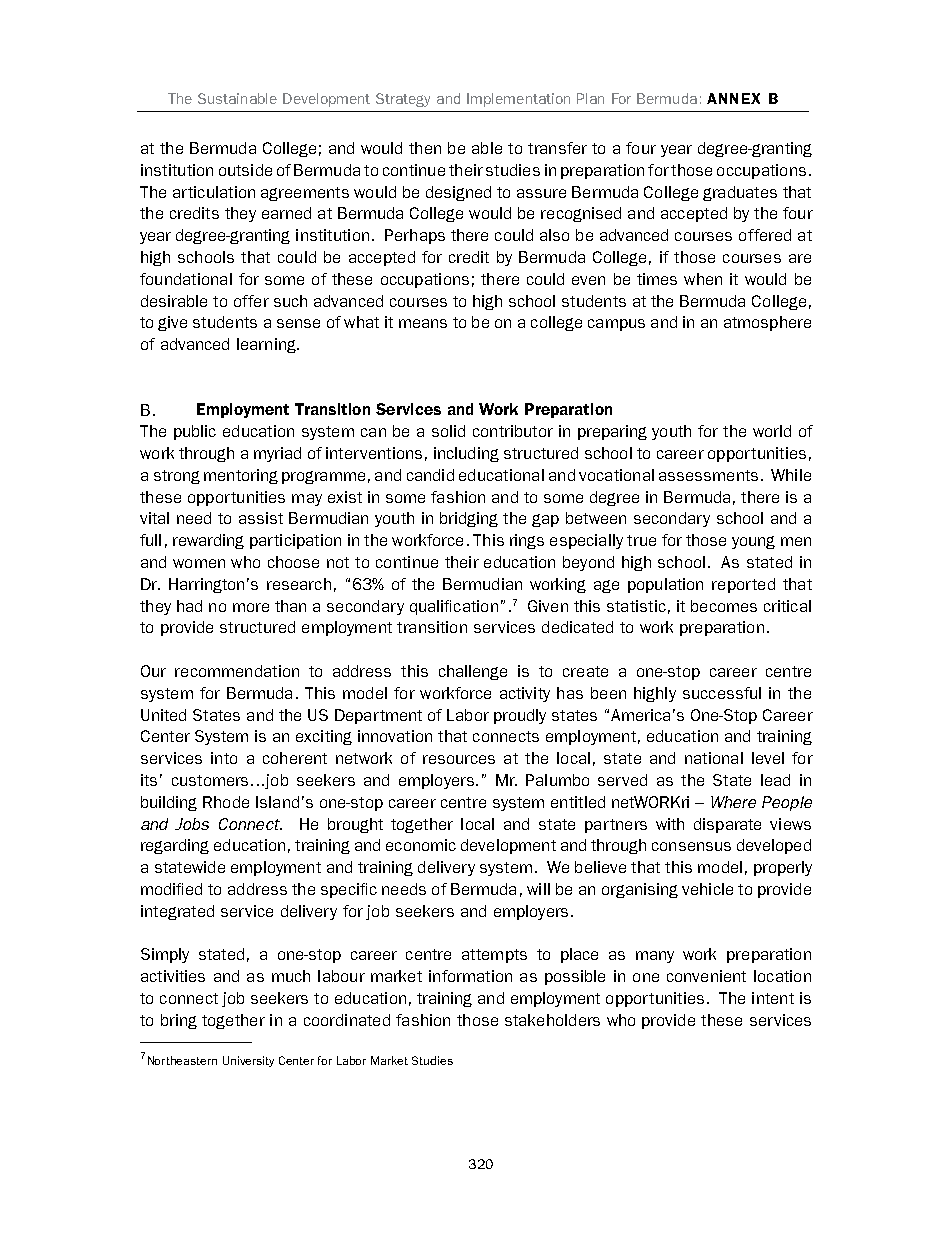 The height and width of the screenshot is (1233, 952). What do you see at coordinates (248, 1061) in the screenshot?
I see `University` at bounding box center [248, 1061].
